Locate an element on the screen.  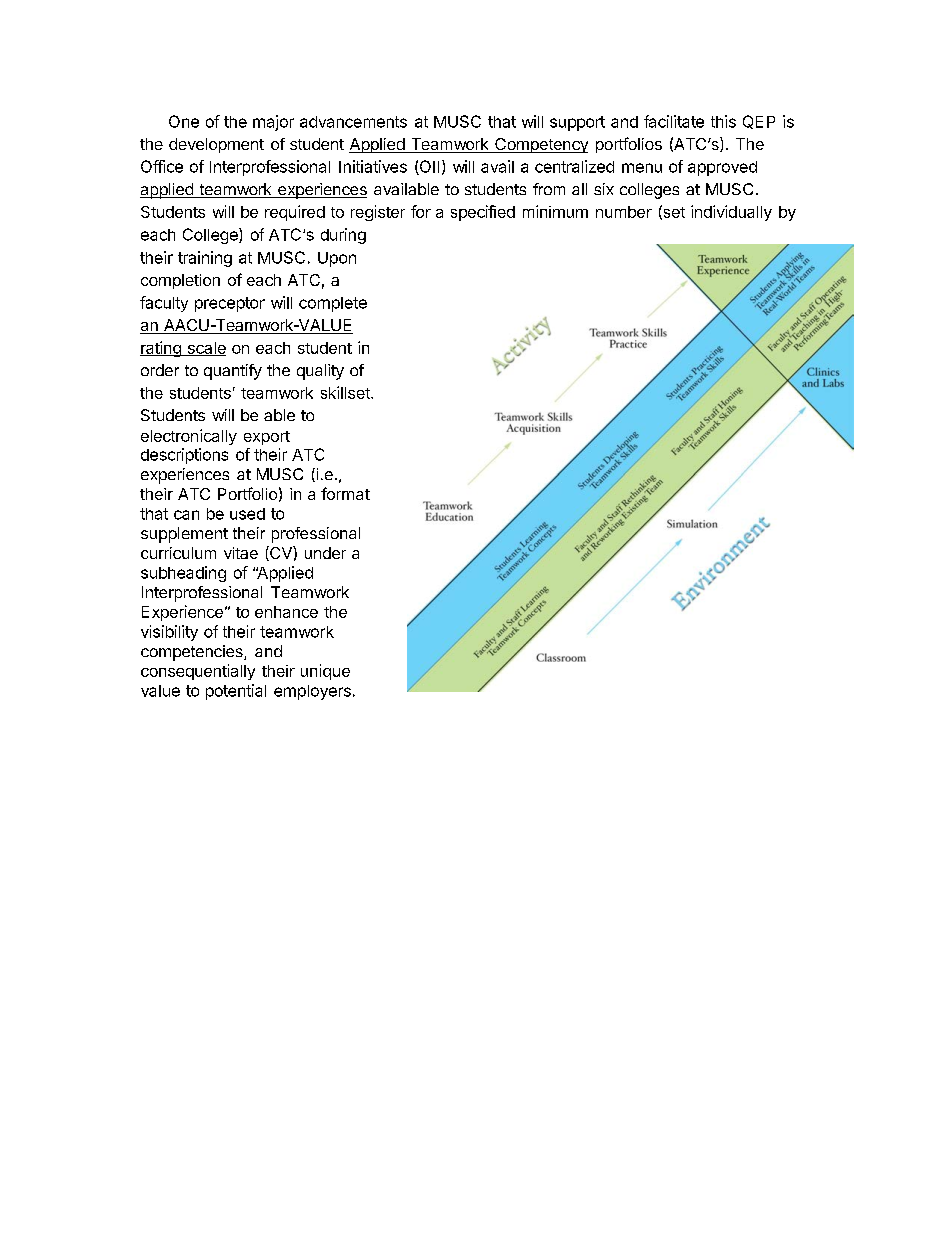
development is located at coordinates (216, 145).
